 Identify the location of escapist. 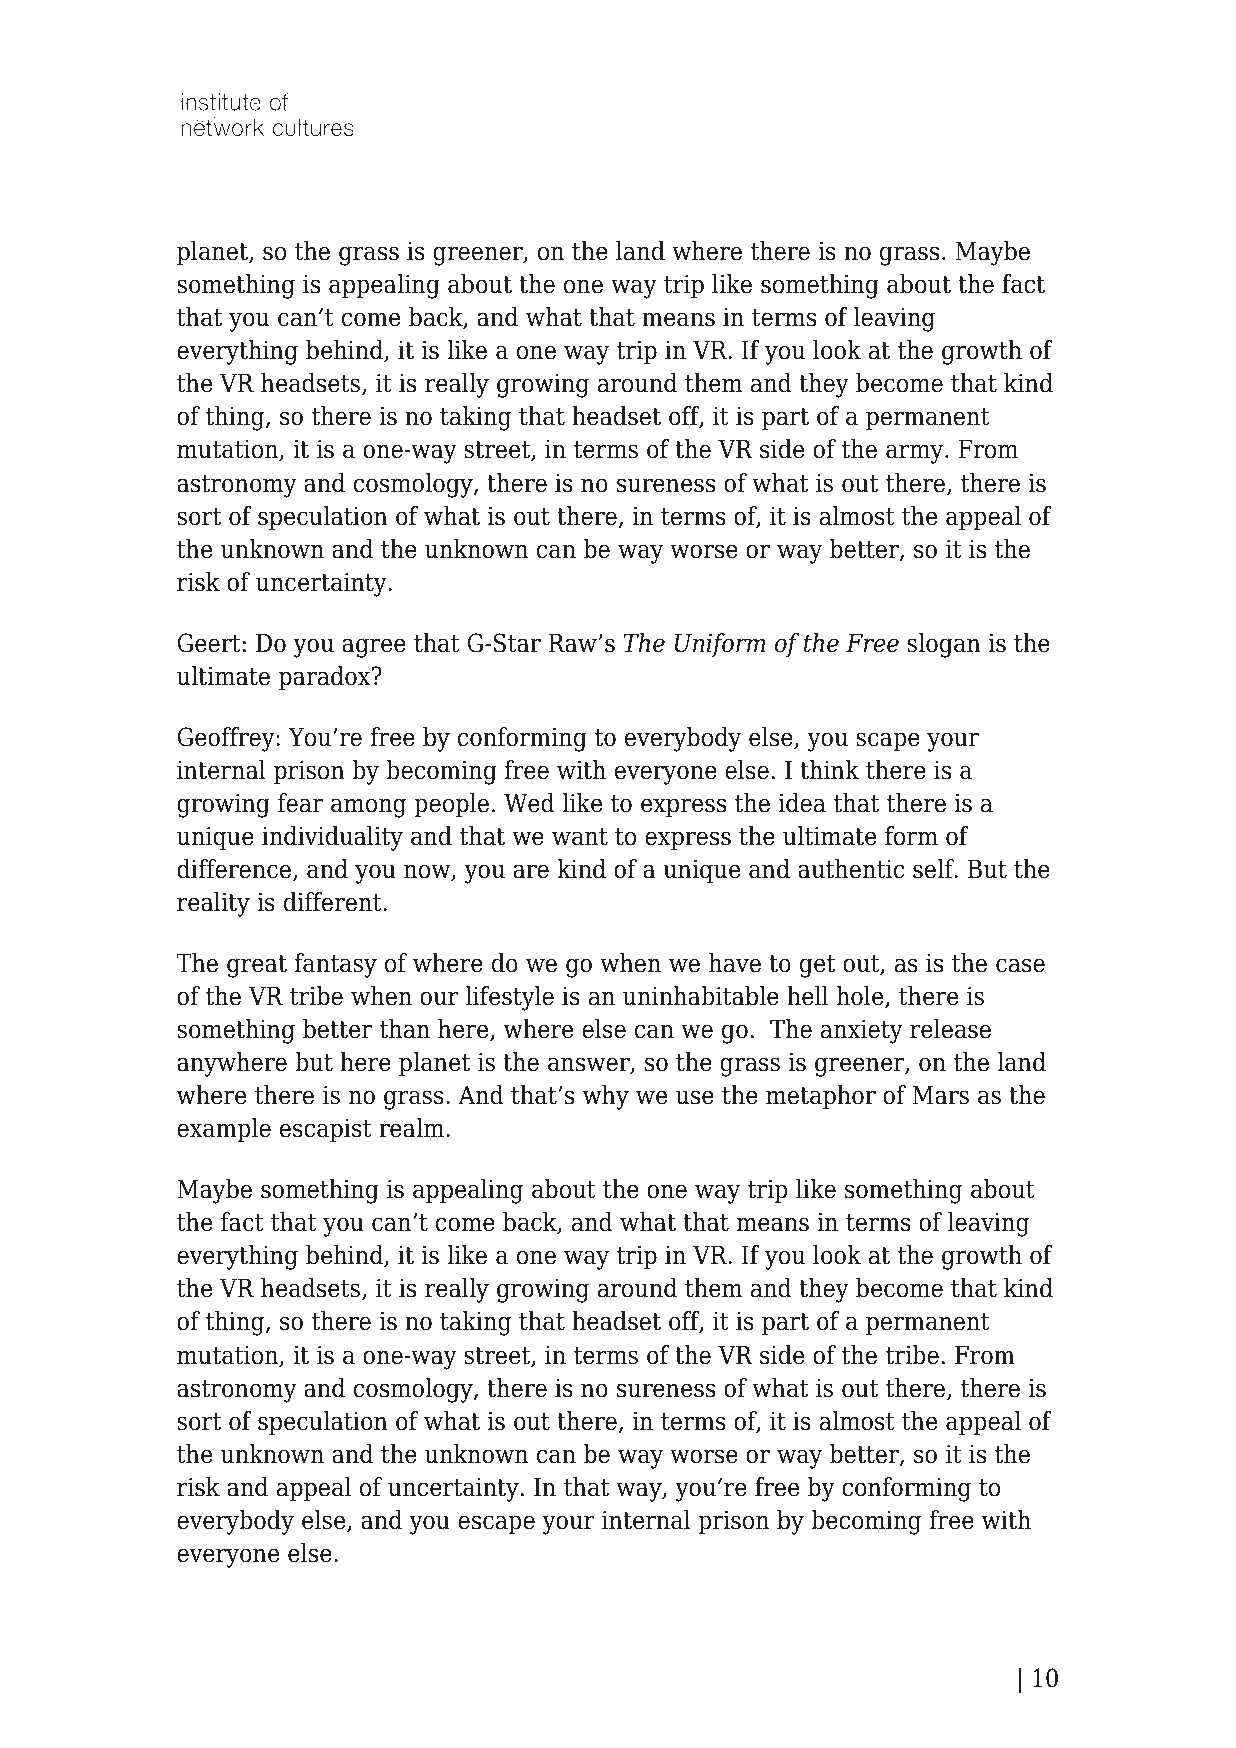
(326, 1130).
